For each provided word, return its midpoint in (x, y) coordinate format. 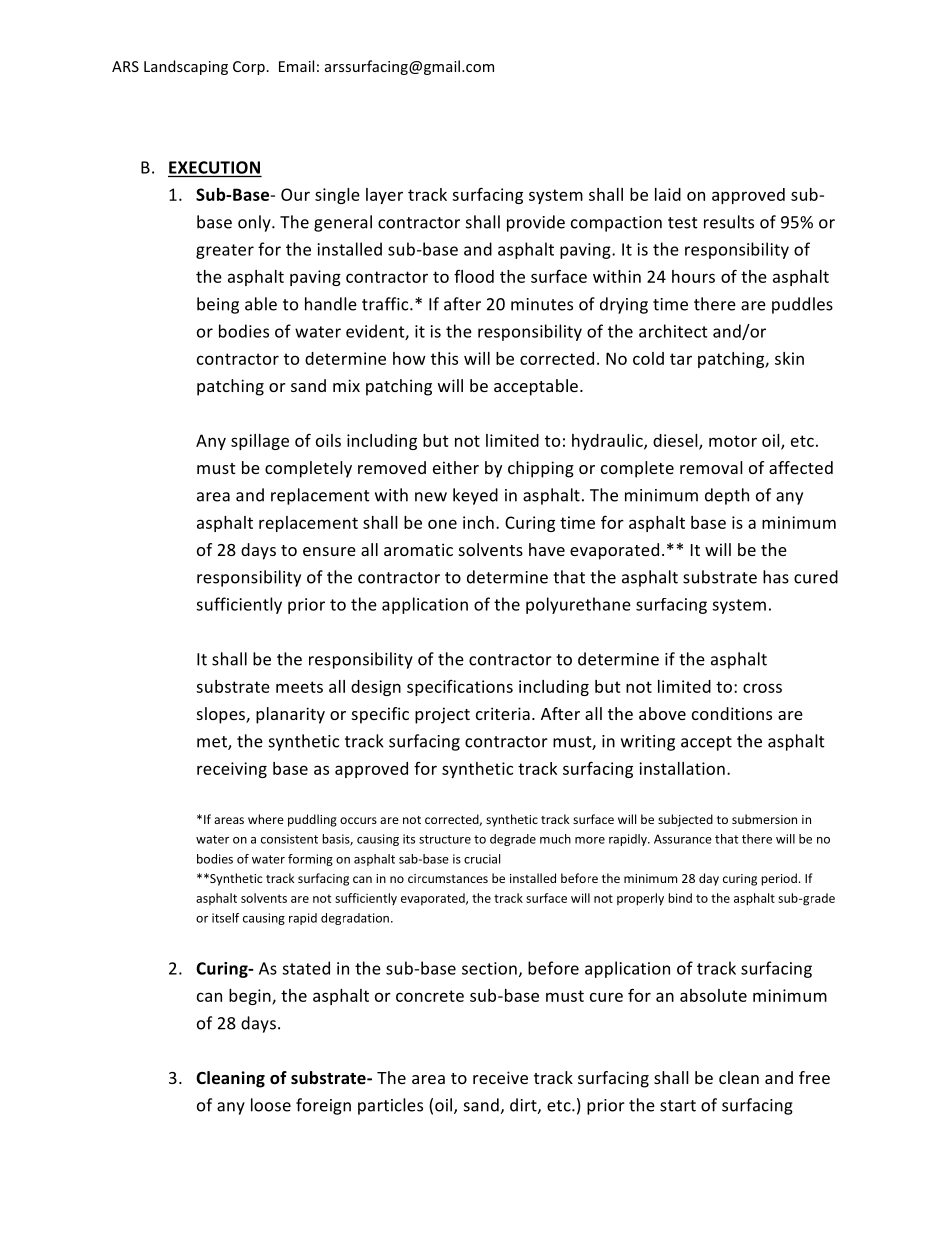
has (776, 577)
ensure (329, 551)
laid (668, 194)
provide (536, 223)
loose (271, 1105)
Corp (249, 68)
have (547, 549)
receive (500, 1077)
